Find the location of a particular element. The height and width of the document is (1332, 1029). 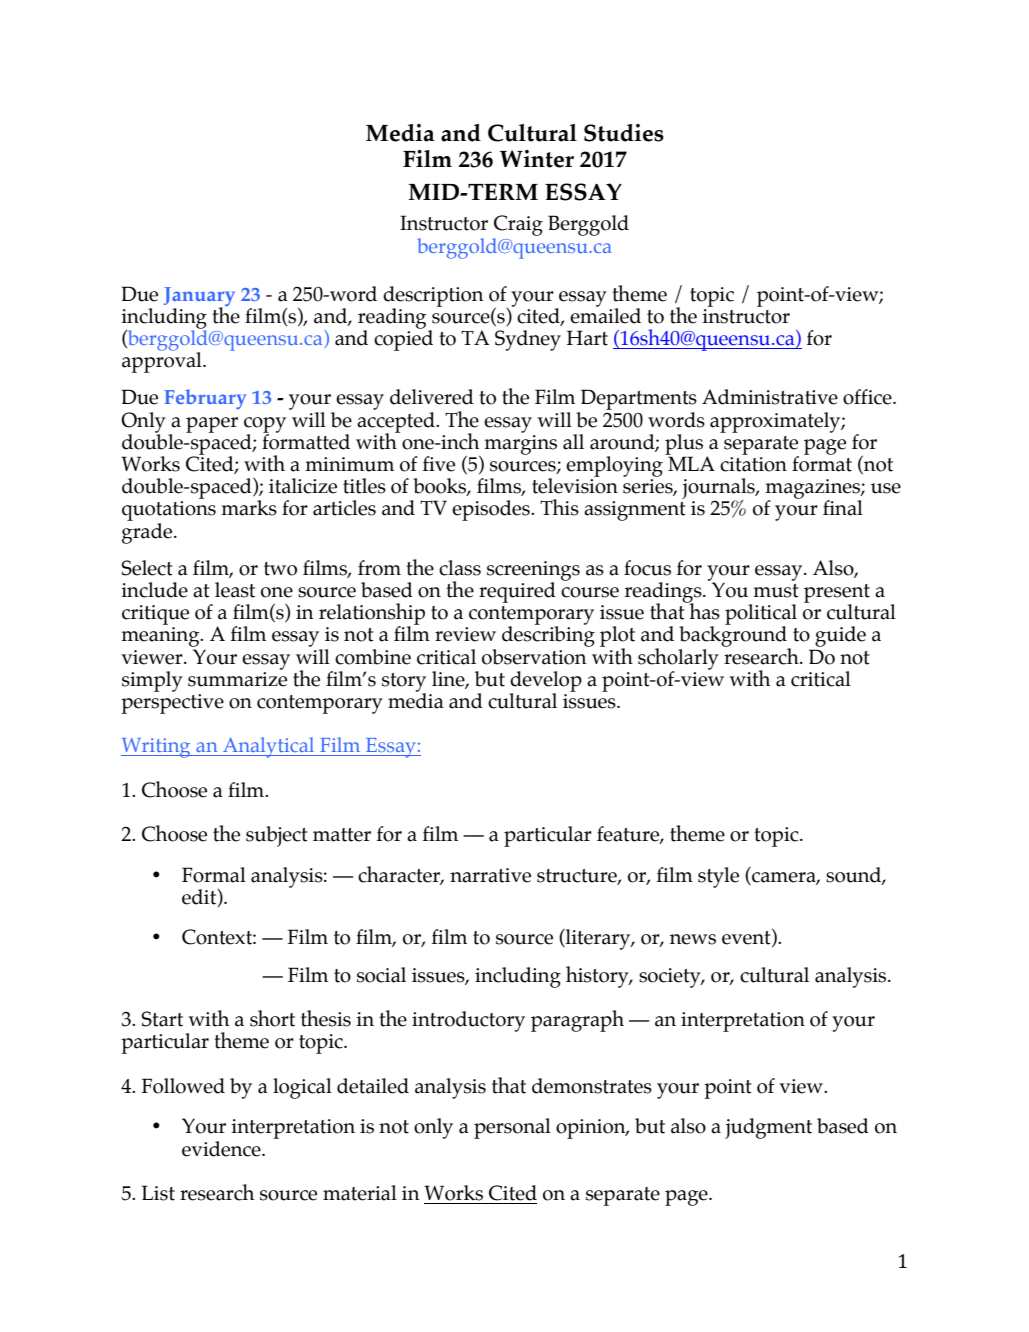

Formal is located at coordinates (214, 875).
